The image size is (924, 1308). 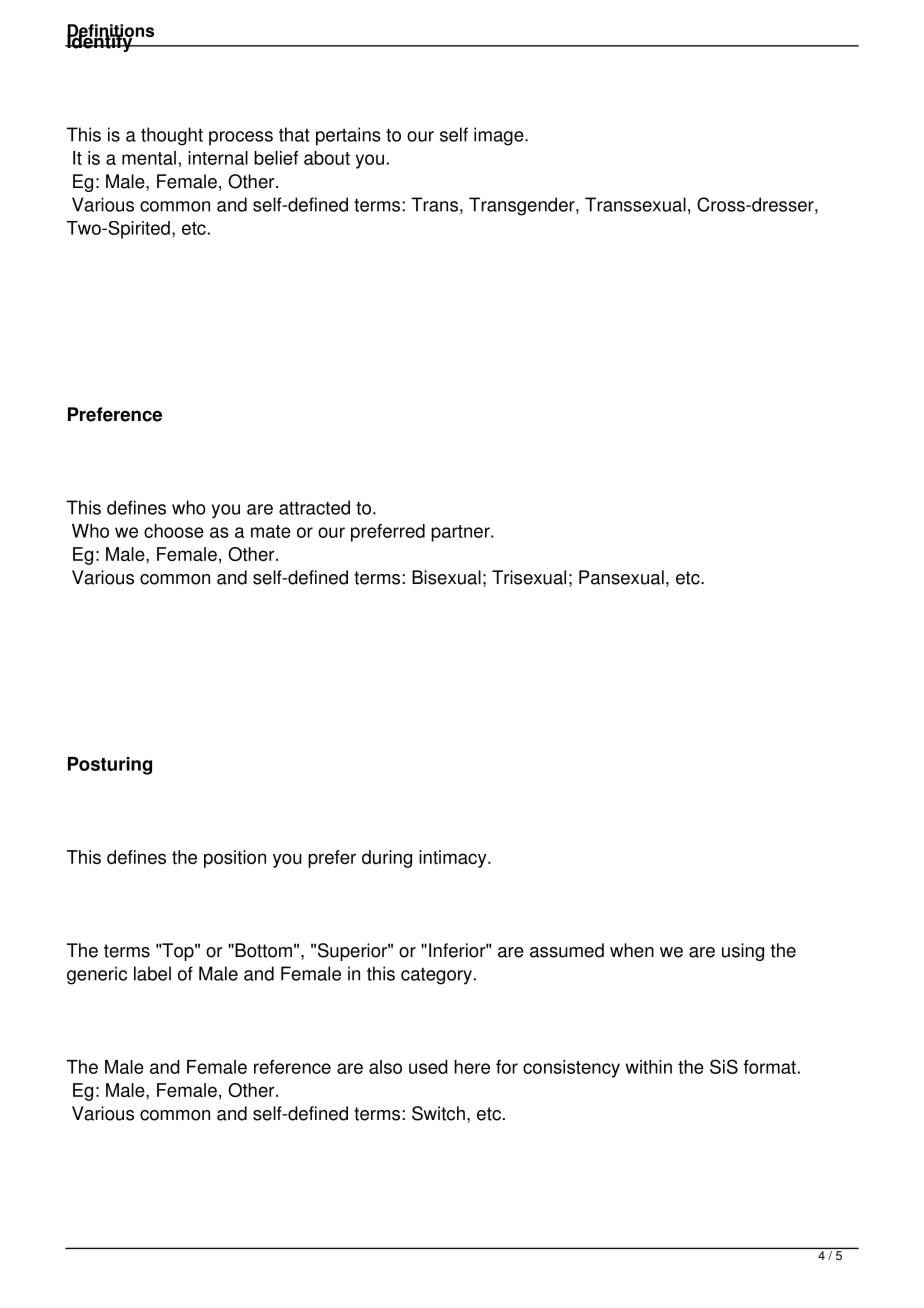 I want to click on label, so click(x=152, y=973).
